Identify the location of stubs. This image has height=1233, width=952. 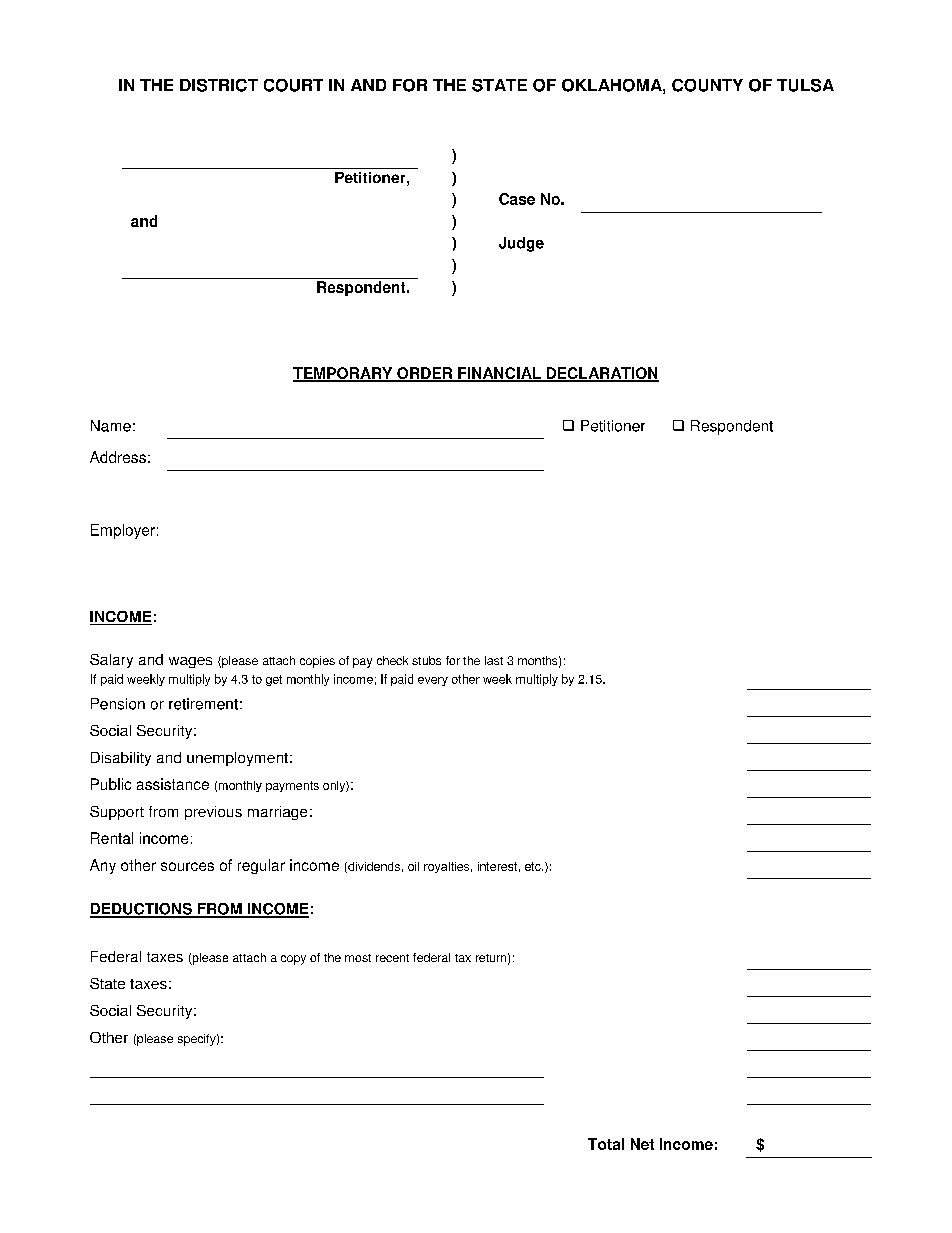
(426, 660).
